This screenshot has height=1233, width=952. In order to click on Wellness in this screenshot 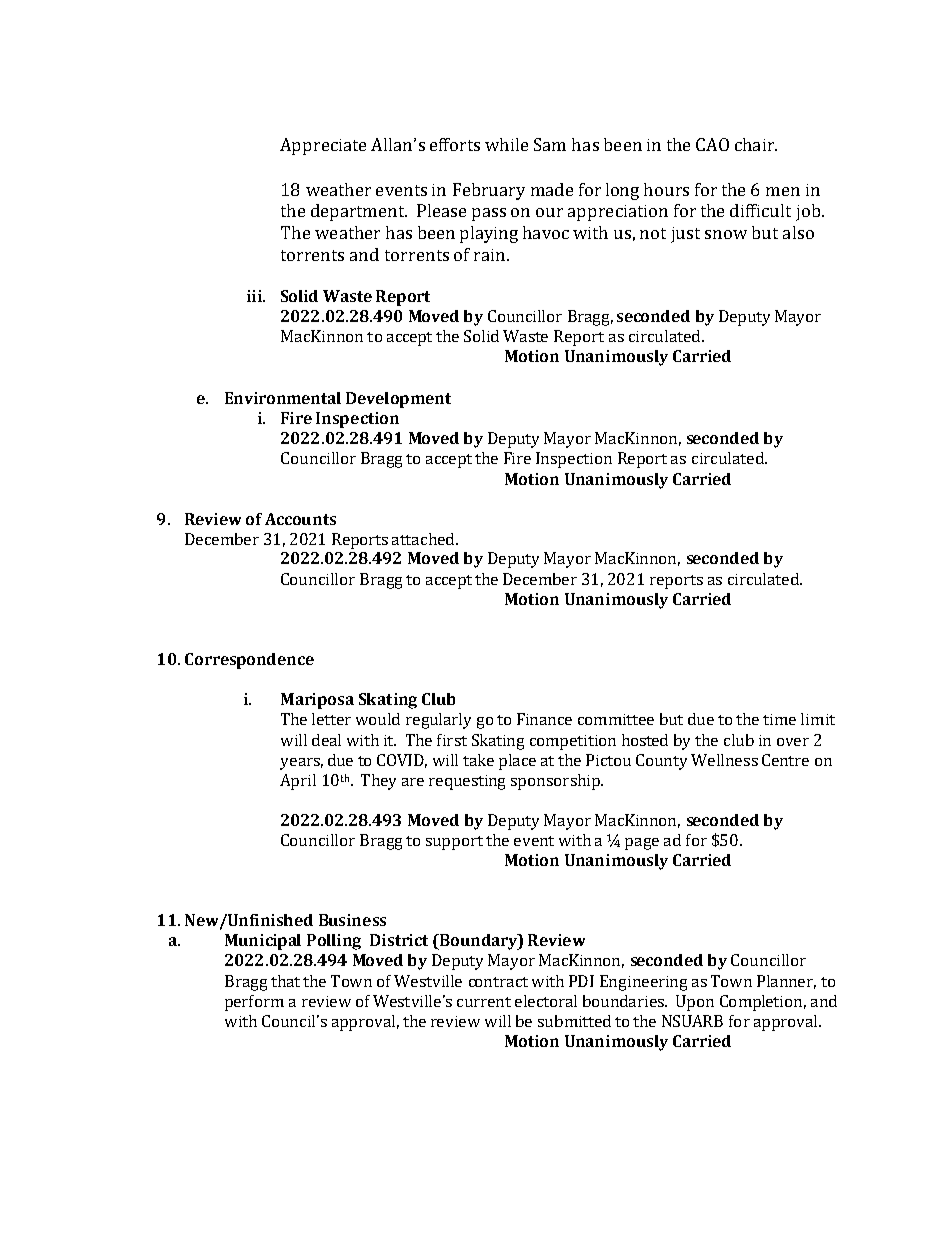, I will do `click(724, 760)`.
